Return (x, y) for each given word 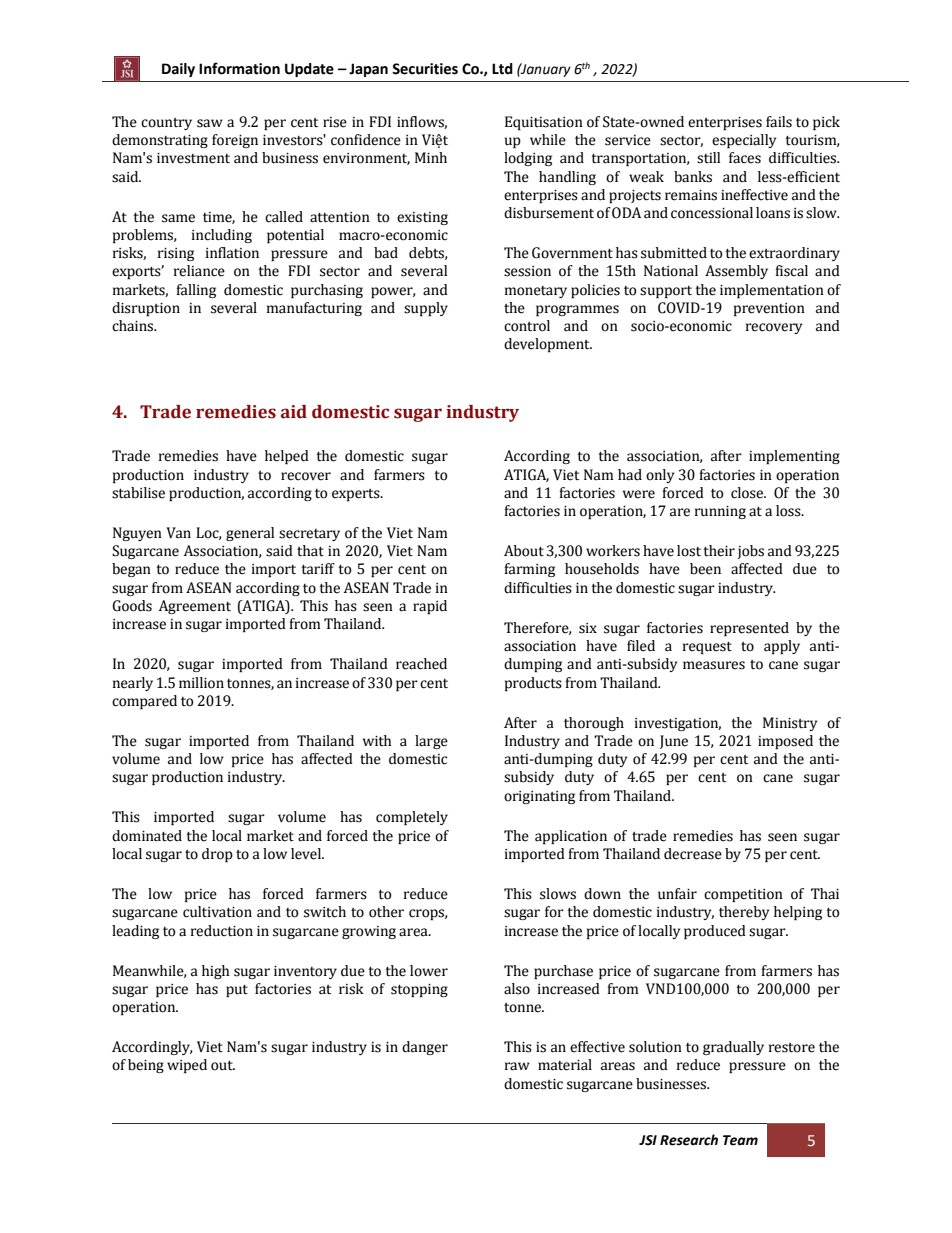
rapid (430, 607)
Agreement (195, 607)
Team (740, 1140)
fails (779, 122)
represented (749, 629)
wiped (187, 1066)
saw (210, 123)
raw (517, 1066)
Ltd (502, 69)
